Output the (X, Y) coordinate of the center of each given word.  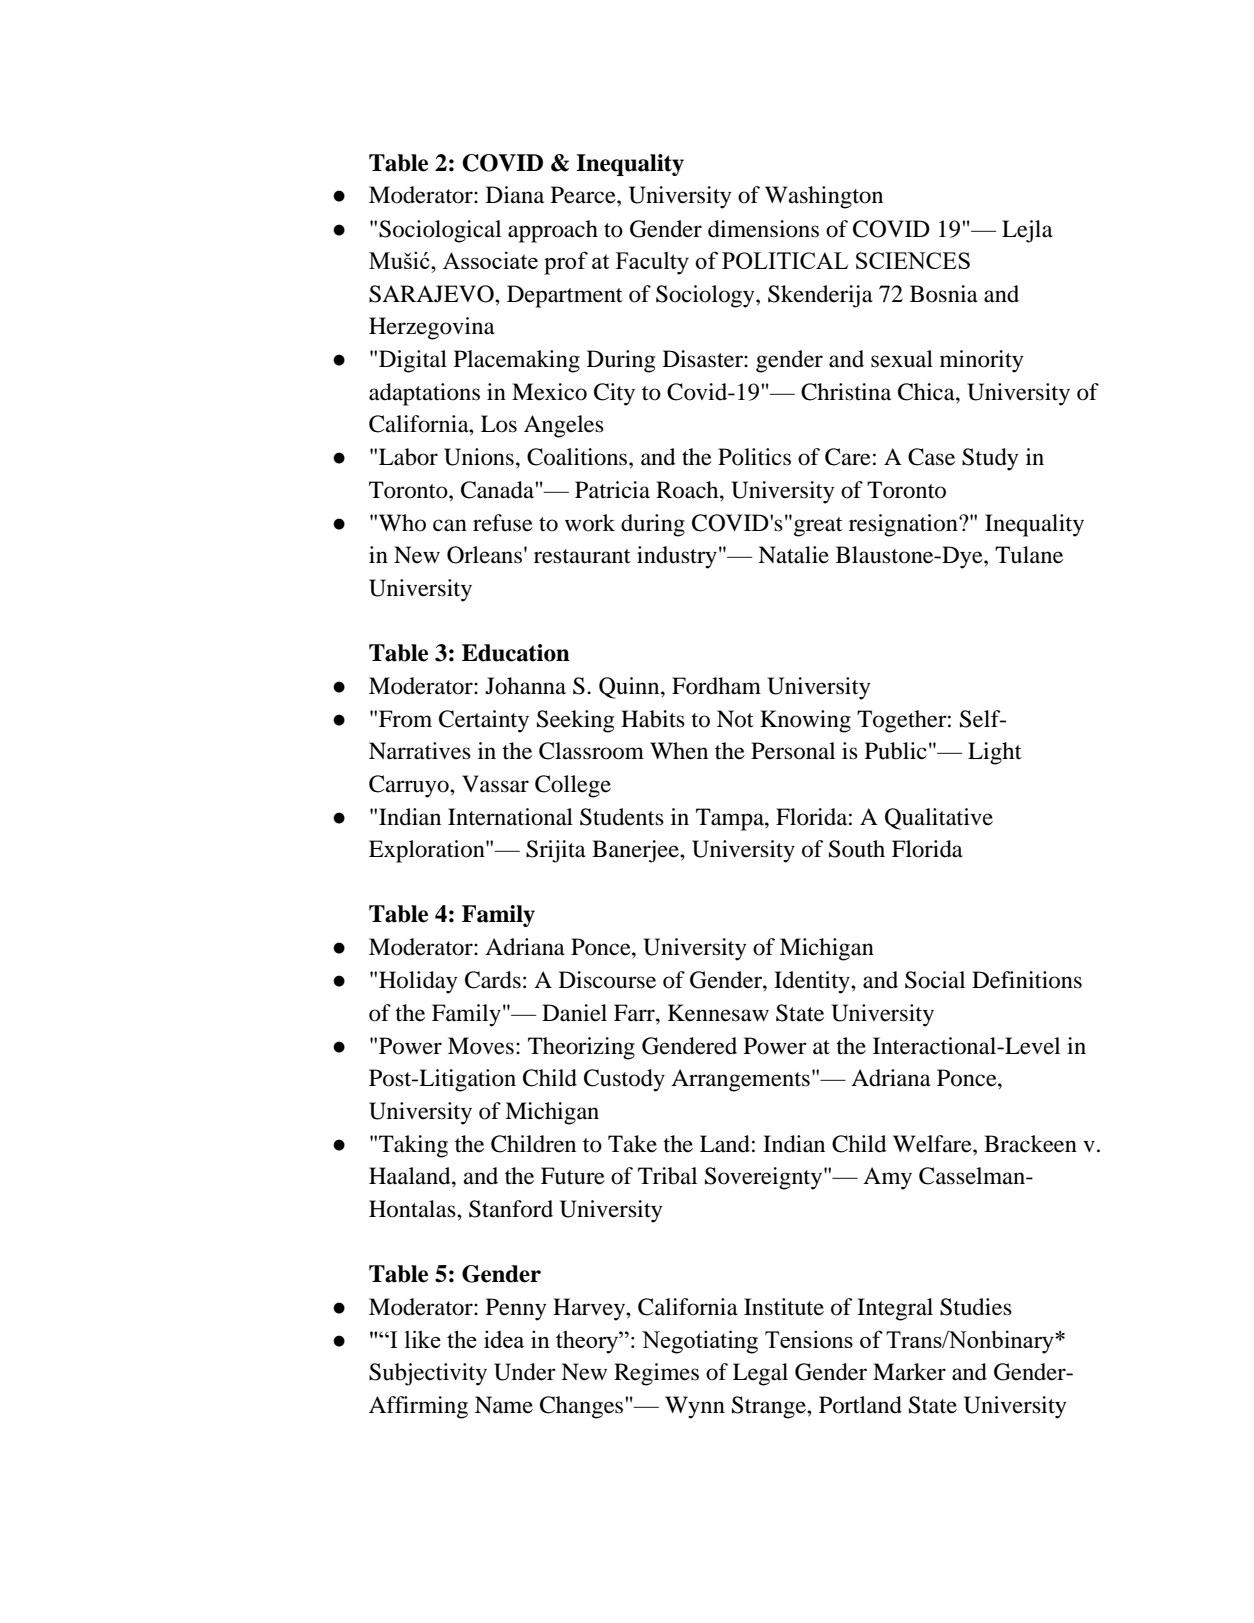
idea (504, 1339)
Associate (490, 260)
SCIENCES (913, 260)
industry (677, 557)
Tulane (1029, 555)
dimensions (763, 229)
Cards (493, 980)
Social (935, 980)
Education (516, 653)
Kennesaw (718, 1013)
